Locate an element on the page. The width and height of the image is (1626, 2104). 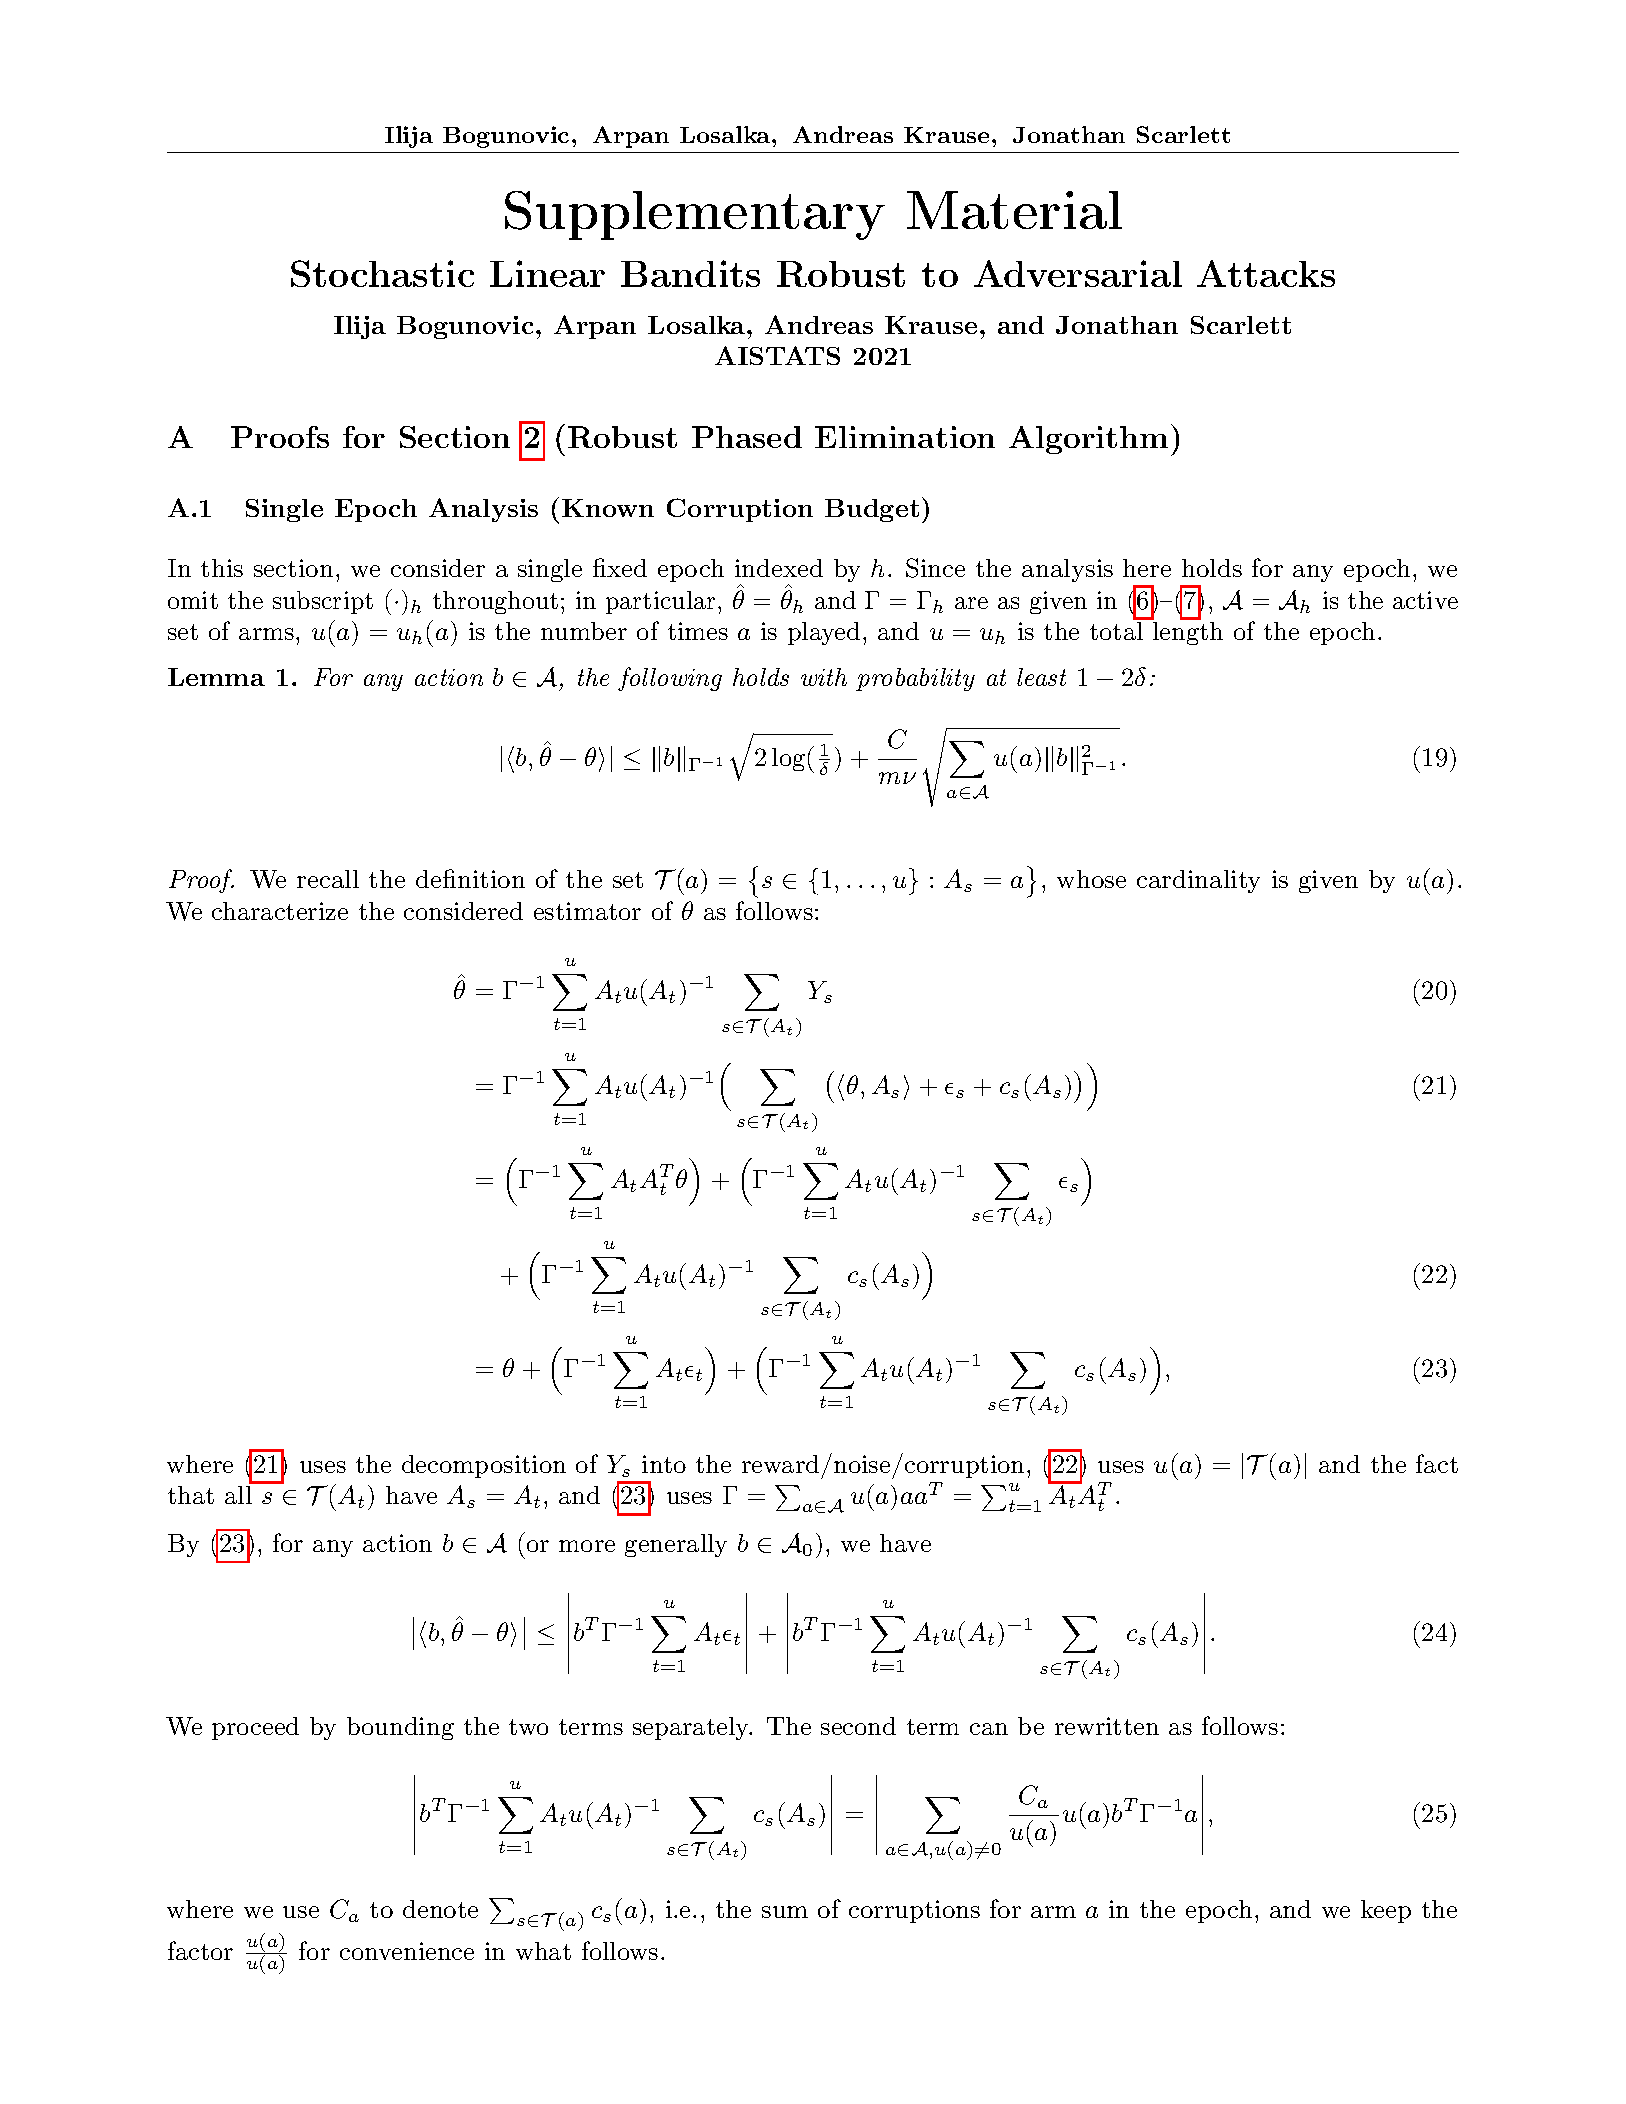
Stochastic is located at coordinates (382, 273).
